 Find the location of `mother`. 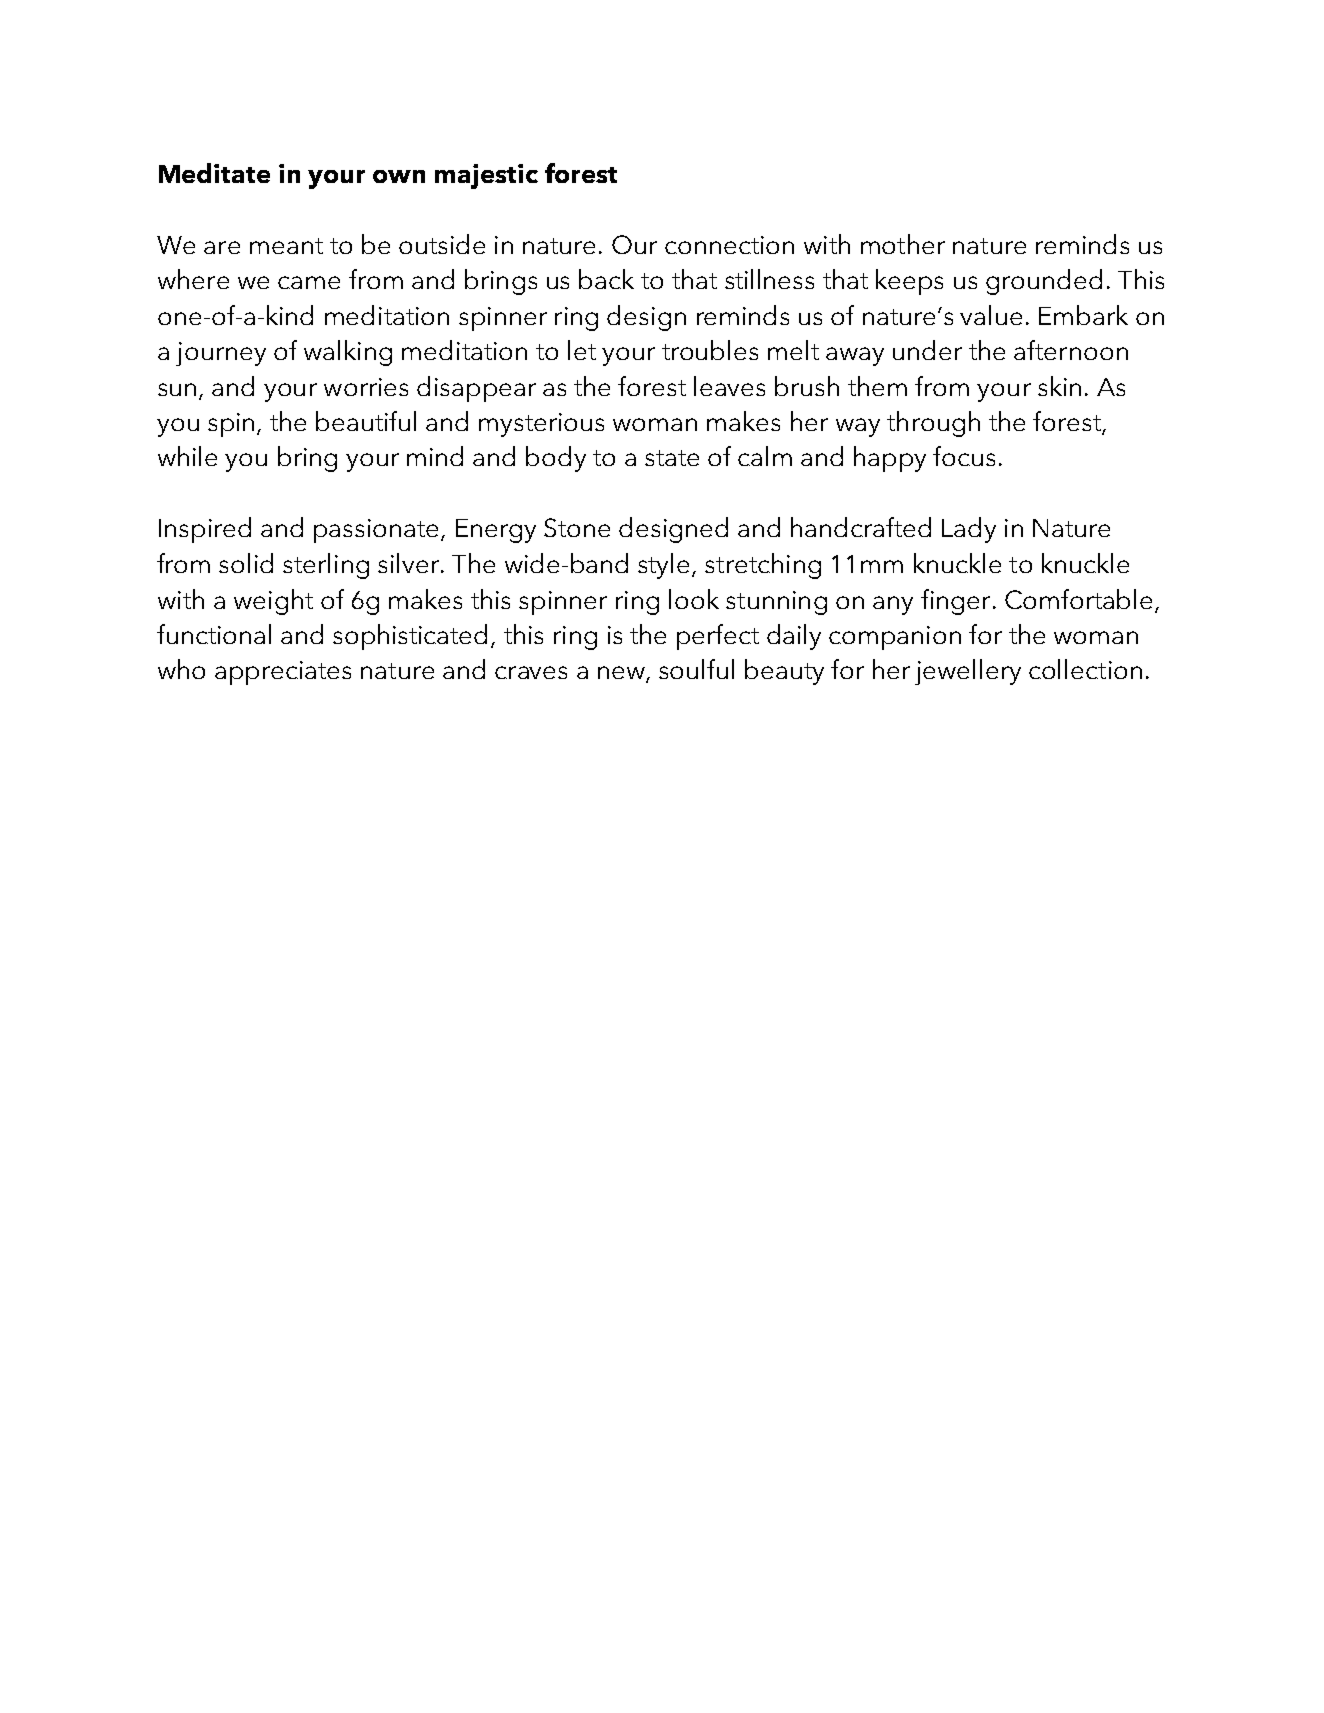

mother is located at coordinates (903, 244).
